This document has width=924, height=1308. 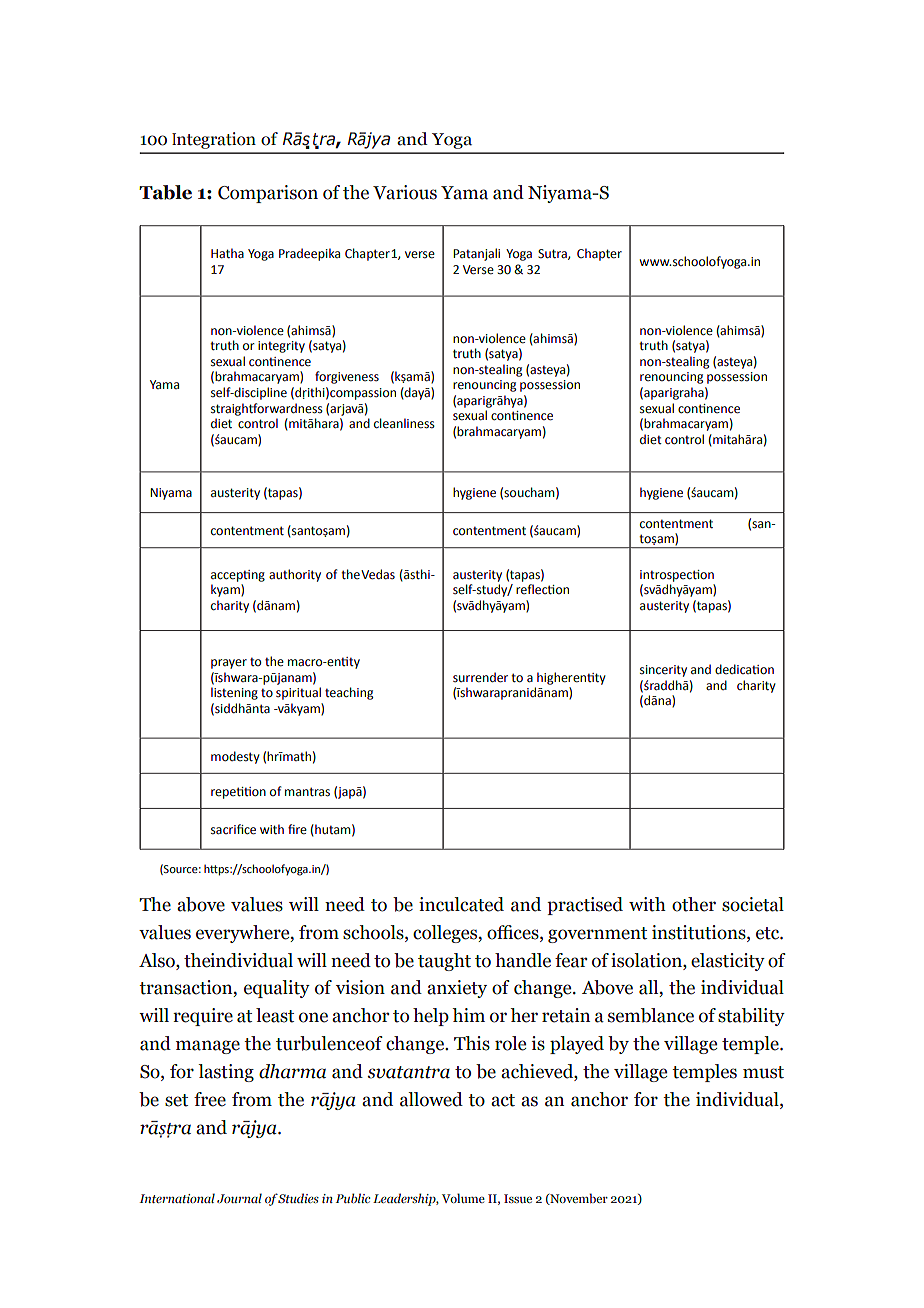 What do you see at coordinates (480, 677) in the document?
I see `surrender` at bounding box center [480, 677].
